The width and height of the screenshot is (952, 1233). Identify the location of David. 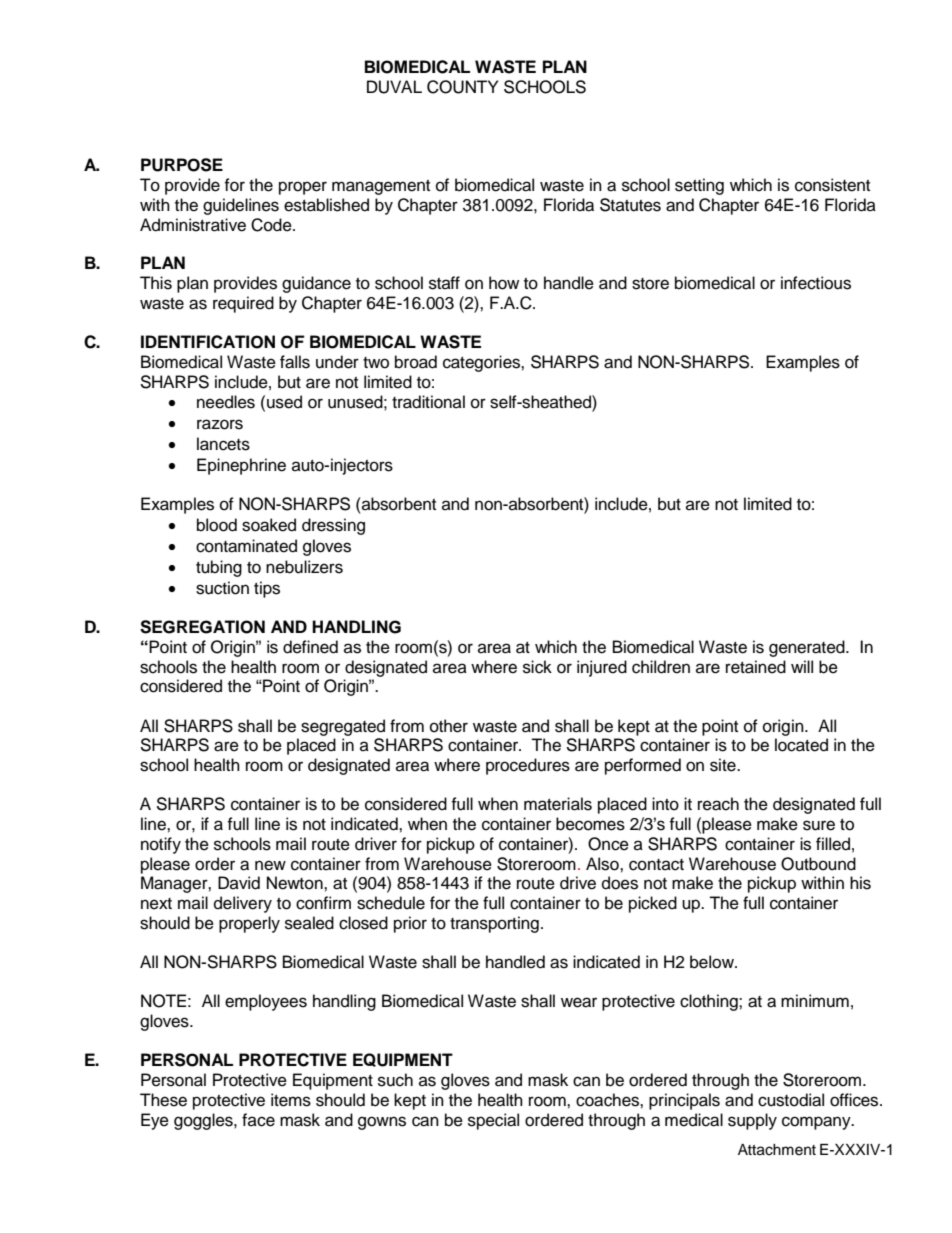
(239, 883).
